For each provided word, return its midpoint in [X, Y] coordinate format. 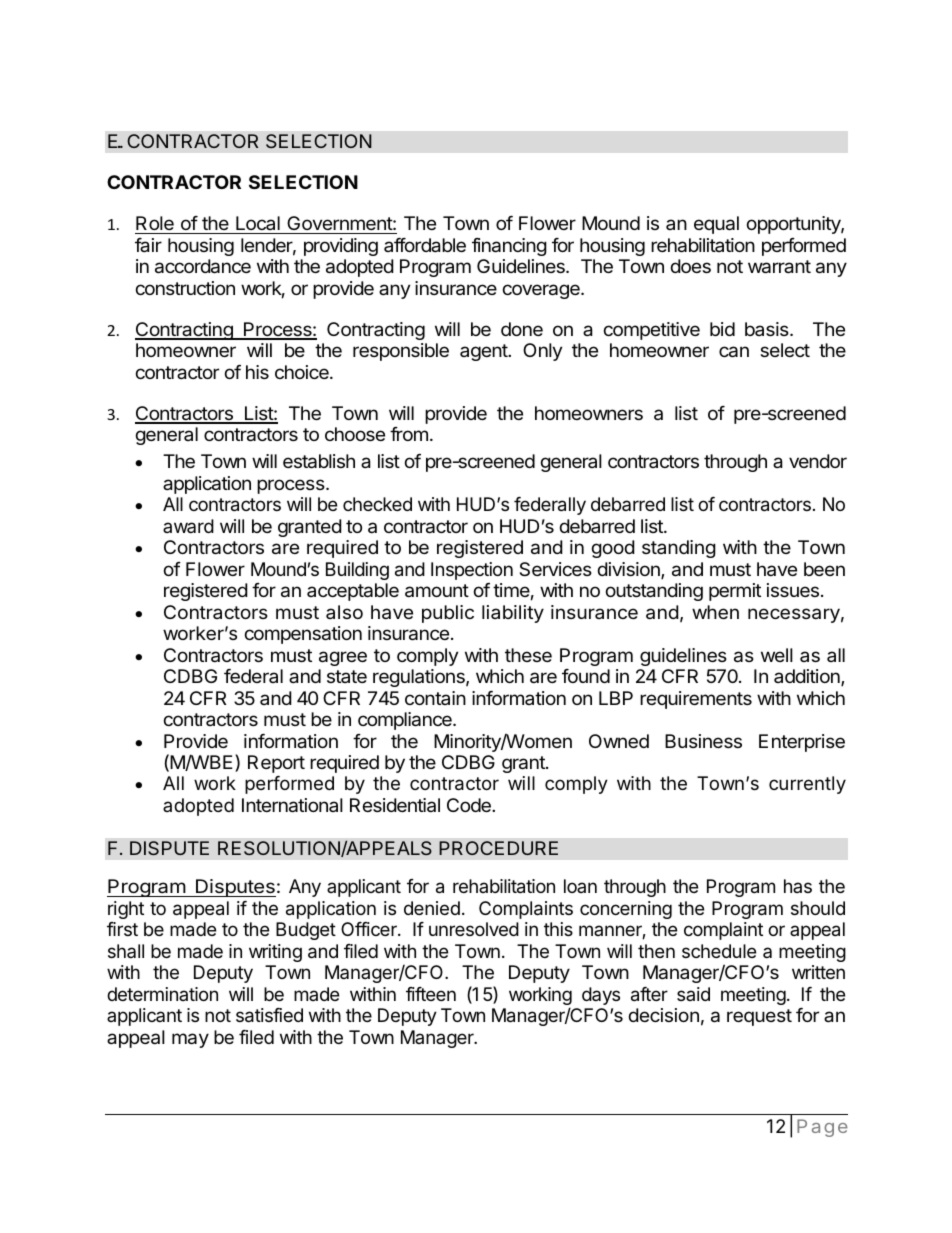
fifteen [431, 994]
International [292, 805]
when [715, 612]
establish [319, 461]
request [759, 1017]
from [409, 434]
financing [509, 247]
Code [470, 805]
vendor [818, 461]
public [448, 614]
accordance [203, 266]
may [190, 1040]
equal [716, 225]
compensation [303, 635]
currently [807, 785]
